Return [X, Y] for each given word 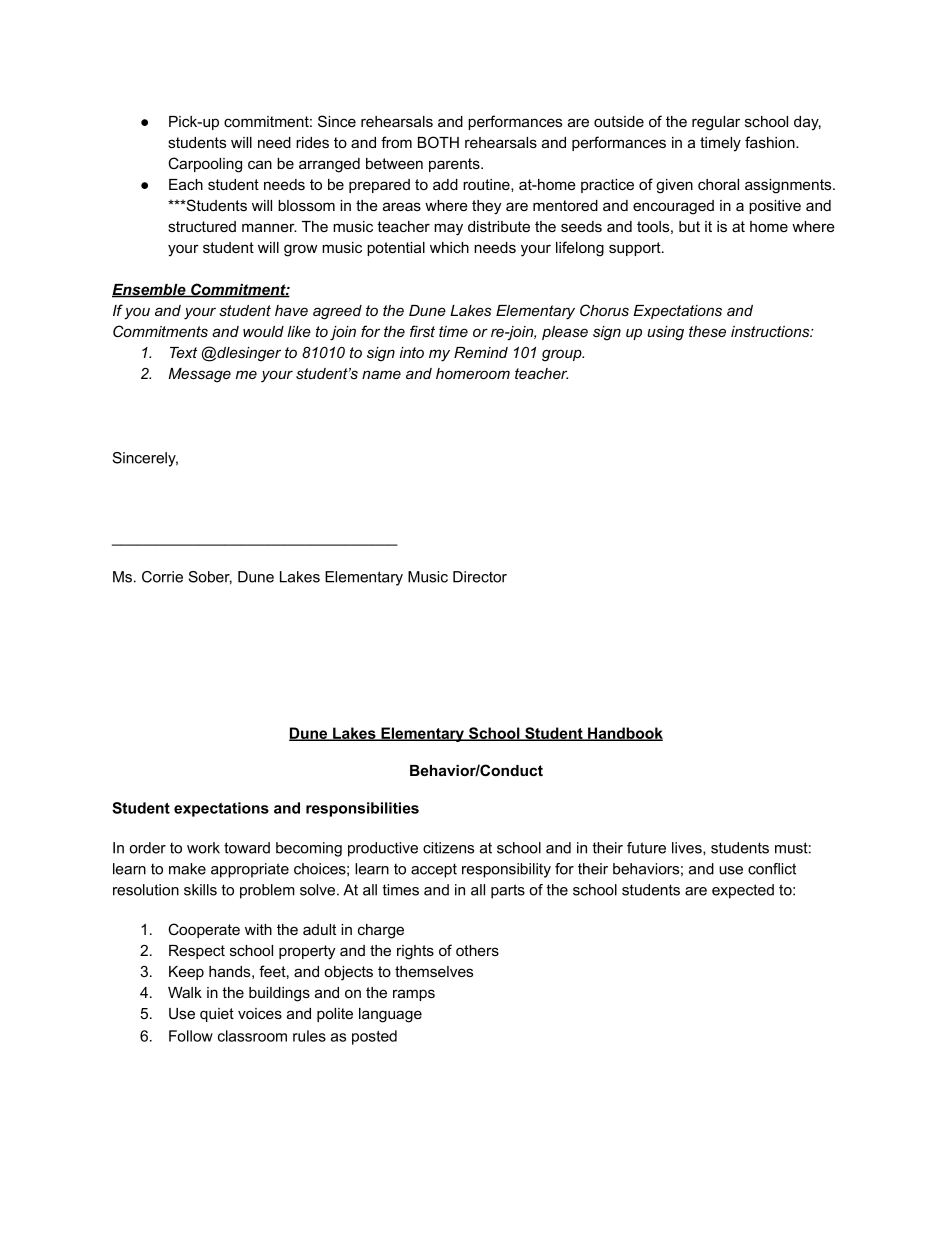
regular [716, 123]
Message [199, 375]
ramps [414, 995]
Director [480, 577]
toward [247, 848]
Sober [210, 578]
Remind [481, 352]
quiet [217, 1015]
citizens [448, 848]
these [707, 331]
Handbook [624, 734]
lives [688, 848]
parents [455, 165]
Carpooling [205, 165]
